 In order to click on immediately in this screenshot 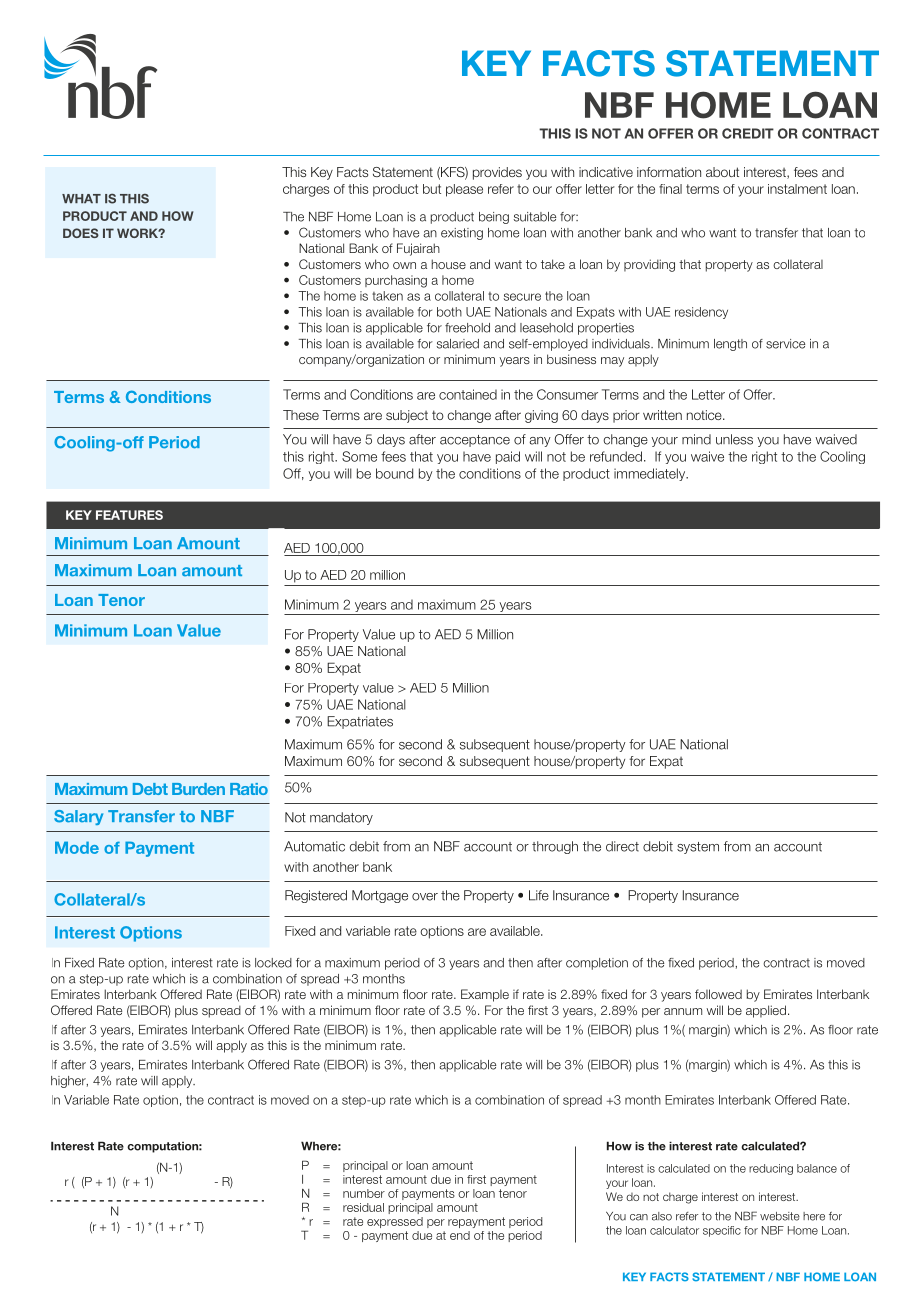, I will do `click(651, 474)`.
